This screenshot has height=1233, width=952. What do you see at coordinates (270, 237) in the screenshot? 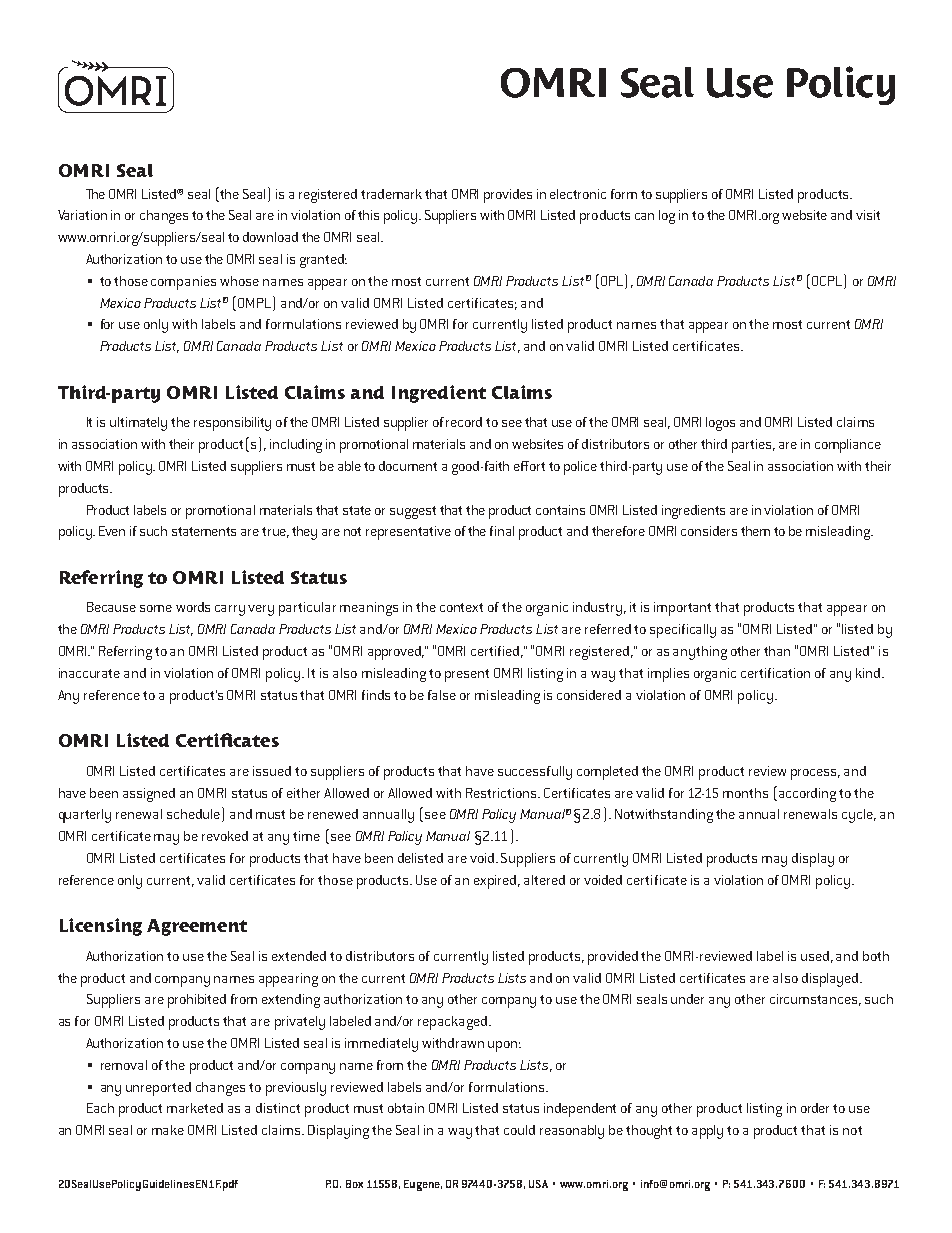
I see `download` at bounding box center [270, 237].
